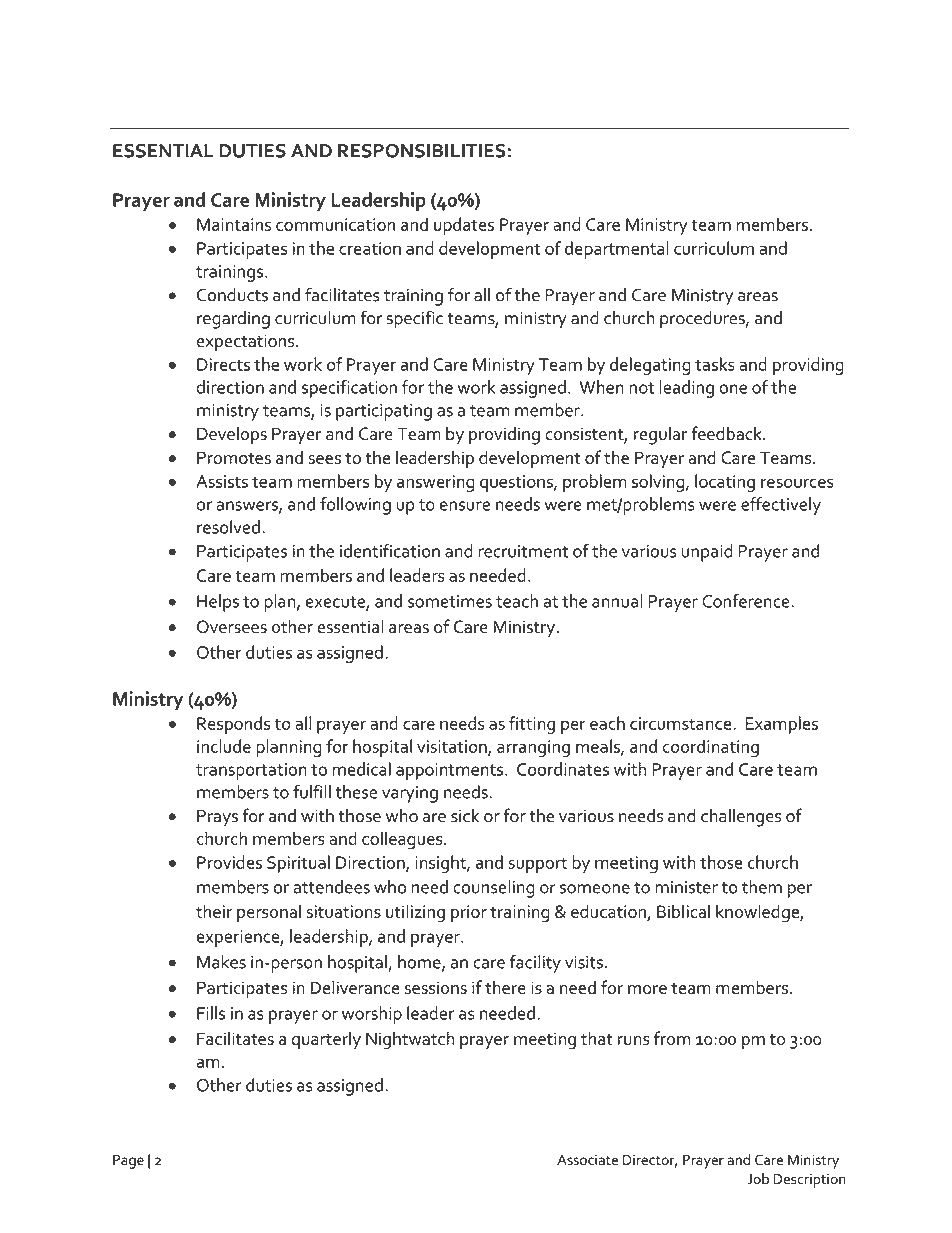 The height and width of the screenshot is (1233, 952). Describe the element at coordinates (465, 815) in the screenshot. I see `sick` at that location.
